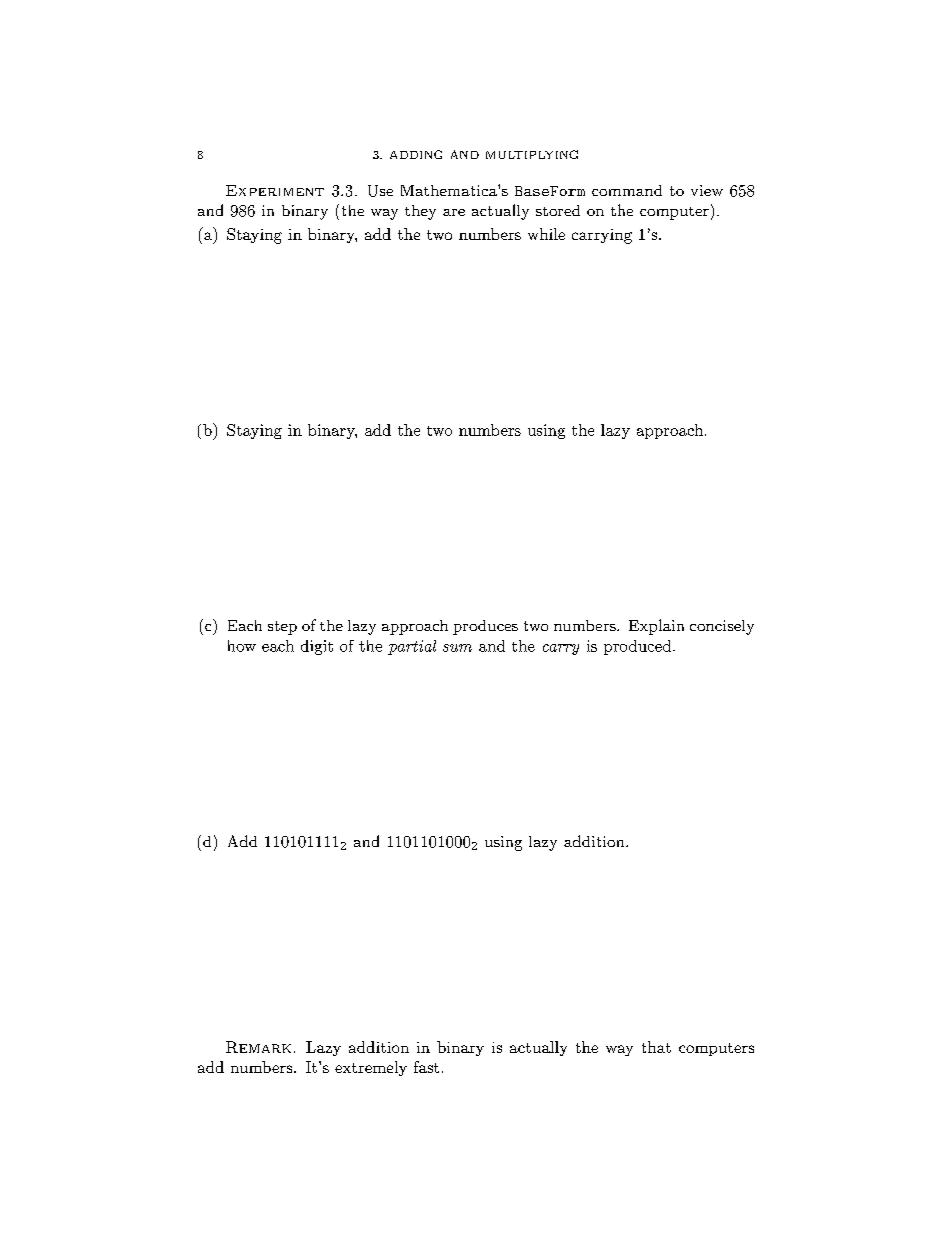 The width and height of the image is (952, 1233). I want to click on that, so click(656, 1047).
